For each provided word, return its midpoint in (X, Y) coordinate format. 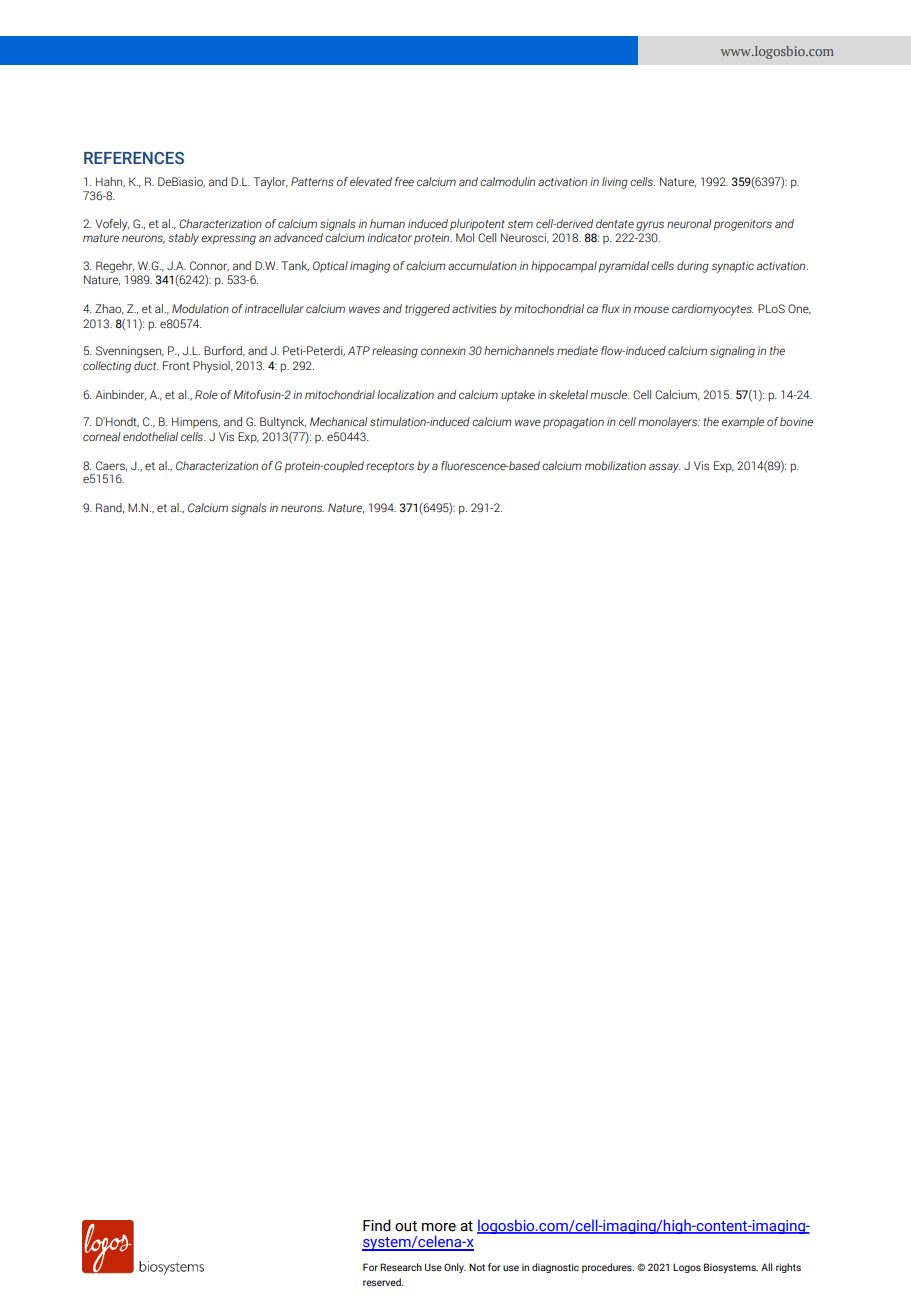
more (439, 1227)
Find (377, 1225)
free (404, 181)
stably (183, 239)
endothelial (150, 436)
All (766, 1267)
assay (664, 468)
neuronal (689, 223)
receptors (390, 467)
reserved (383, 1282)
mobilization (615, 465)
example (743, 423)
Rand (110, 508)
